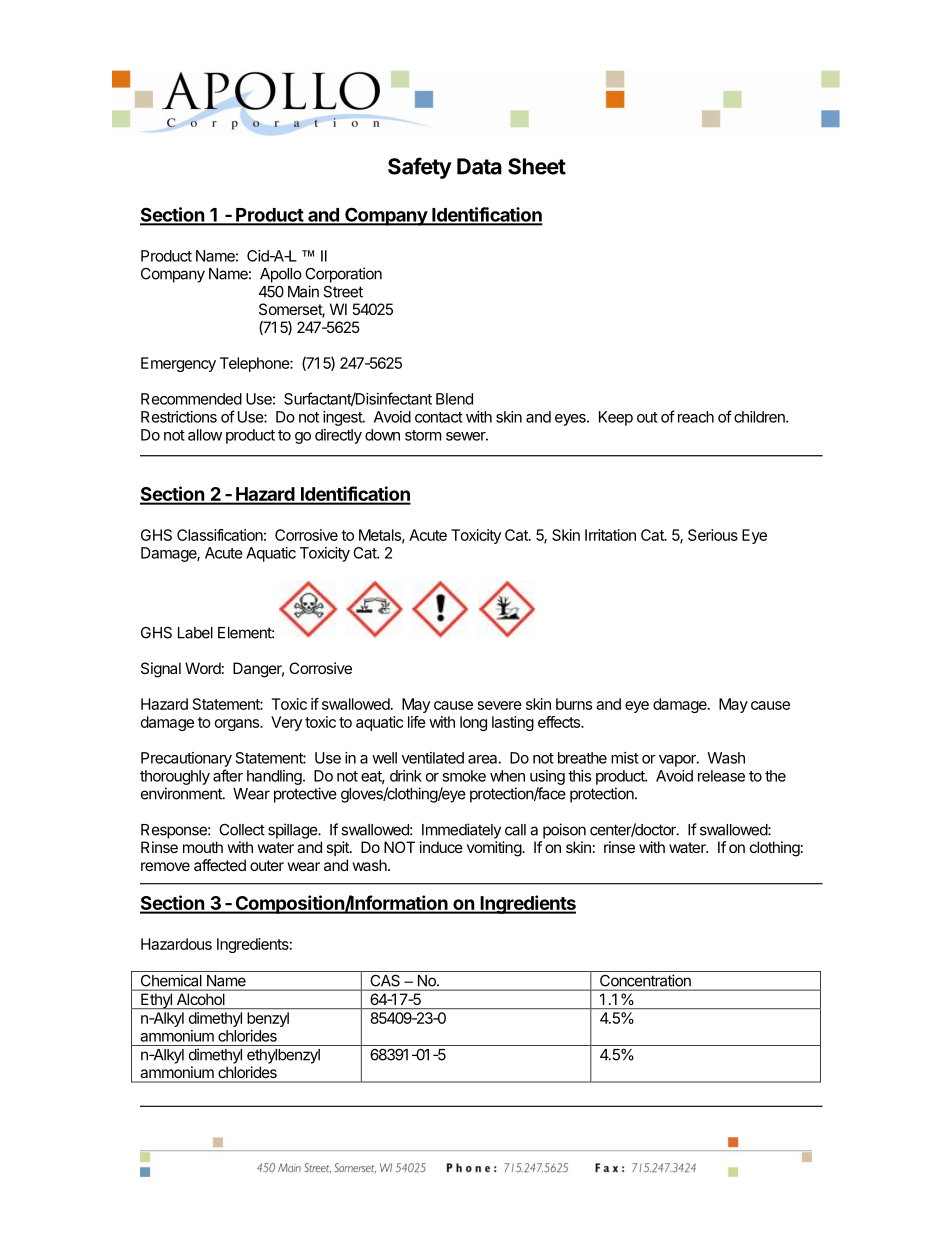  What do you see at coordinates (242, 829) in the screenshot?
I see `Collect` at bounding box center [242, 829].
